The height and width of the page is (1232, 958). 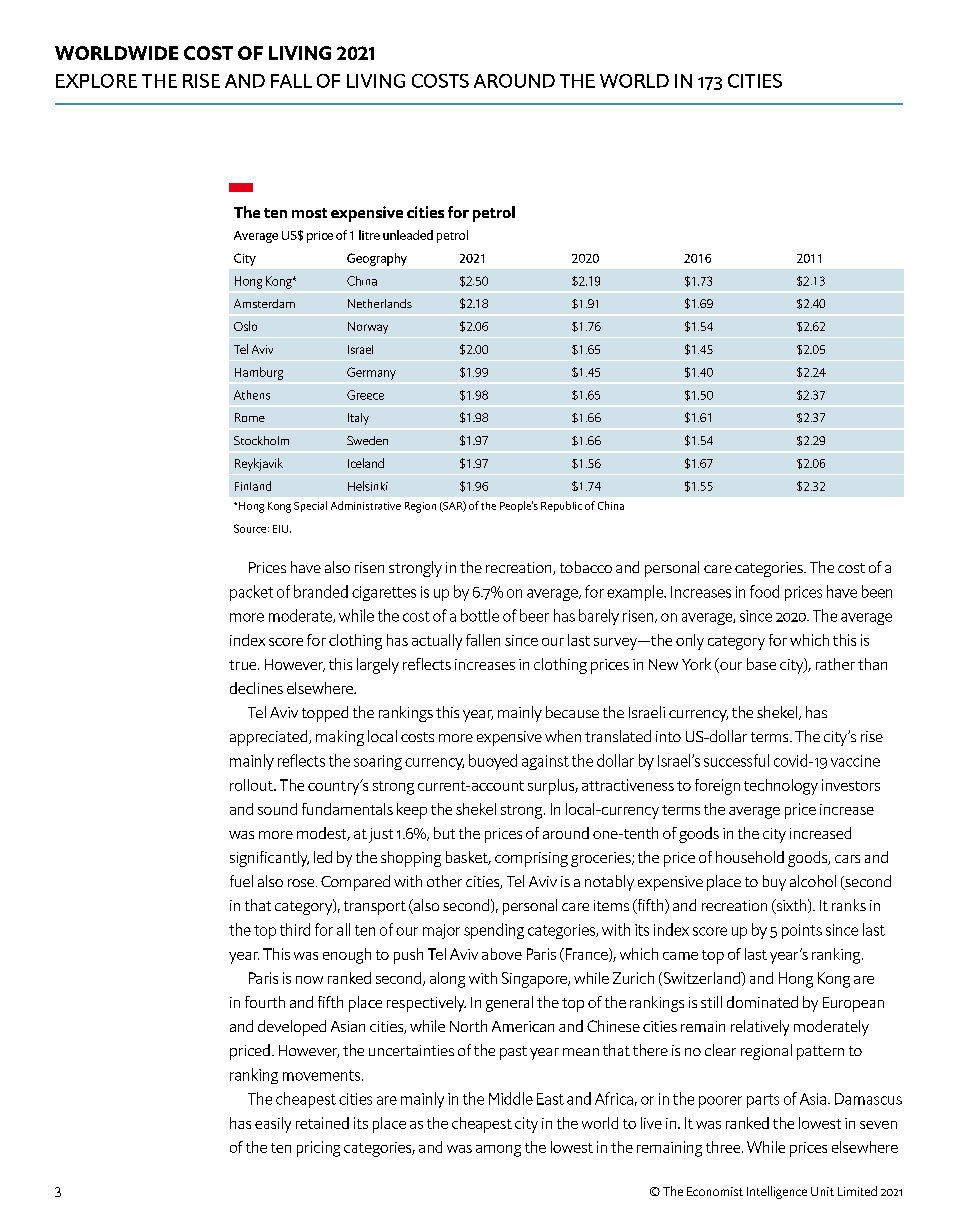 What do you see at coordinates (273, 1125) in the page?
I see `easily` at bounding box center [273, 1125].
